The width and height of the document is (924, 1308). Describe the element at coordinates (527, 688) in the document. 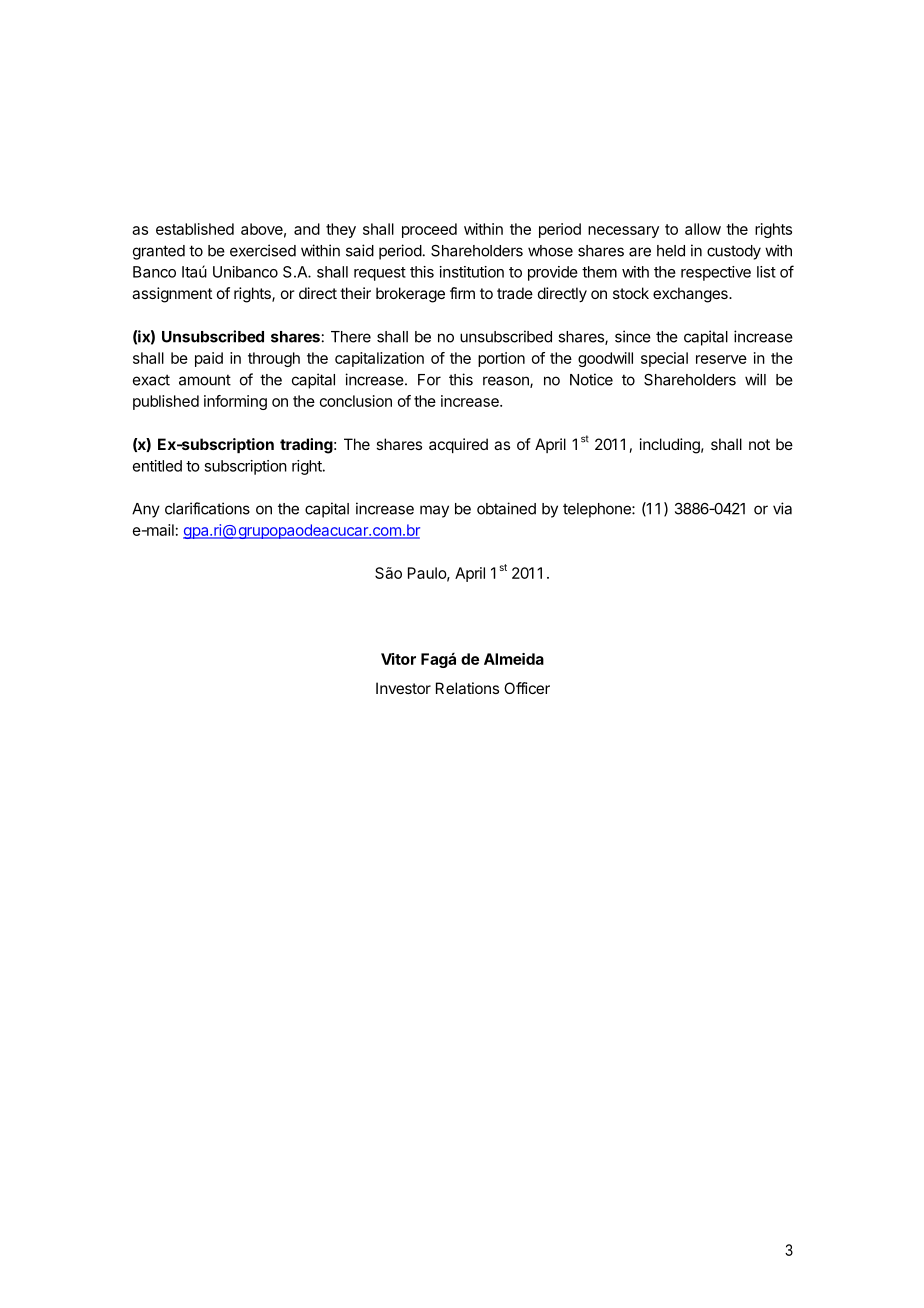

I see `Officer` at that location.
